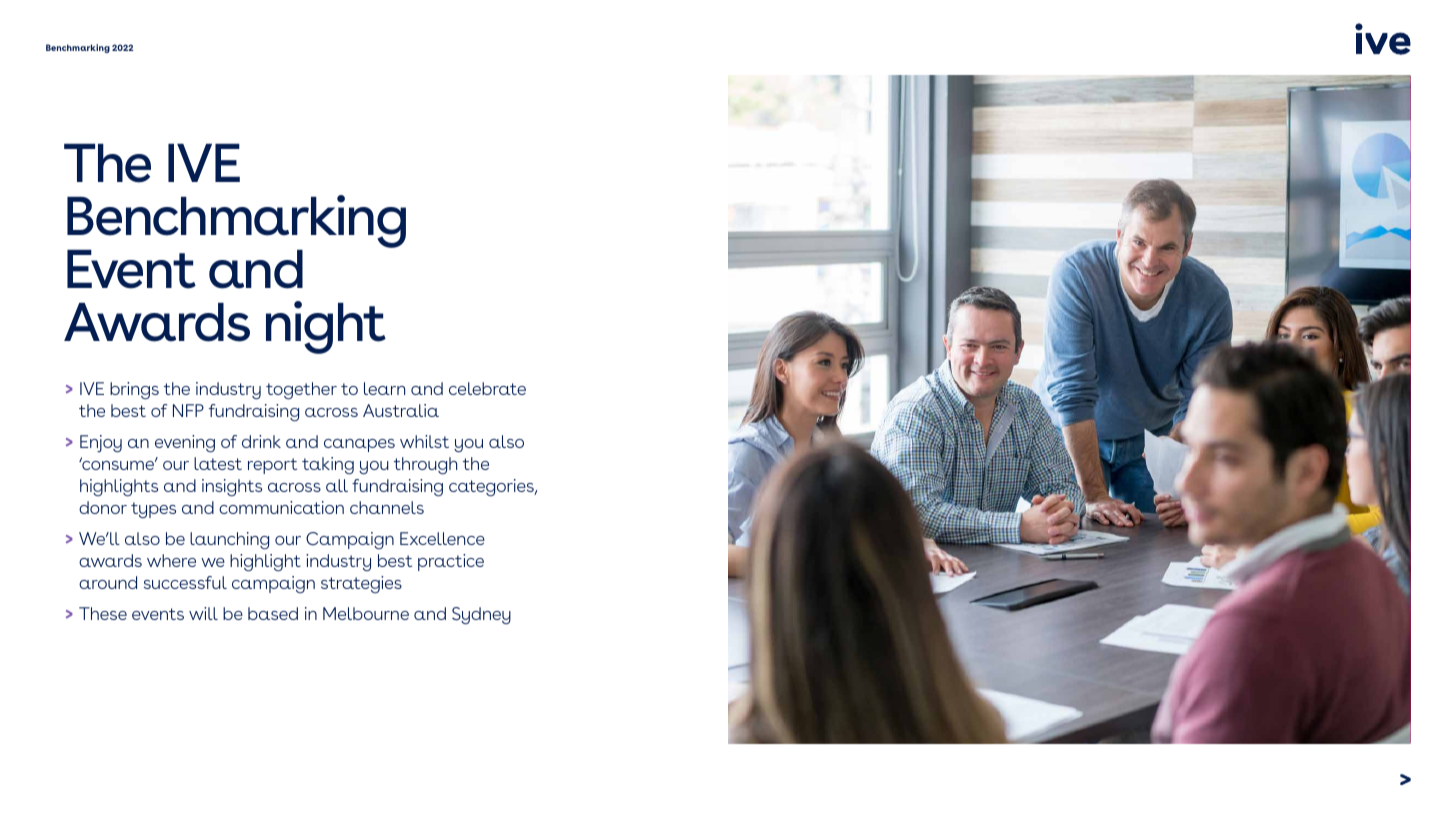  I want to click on whilst, so click(424, 441).
